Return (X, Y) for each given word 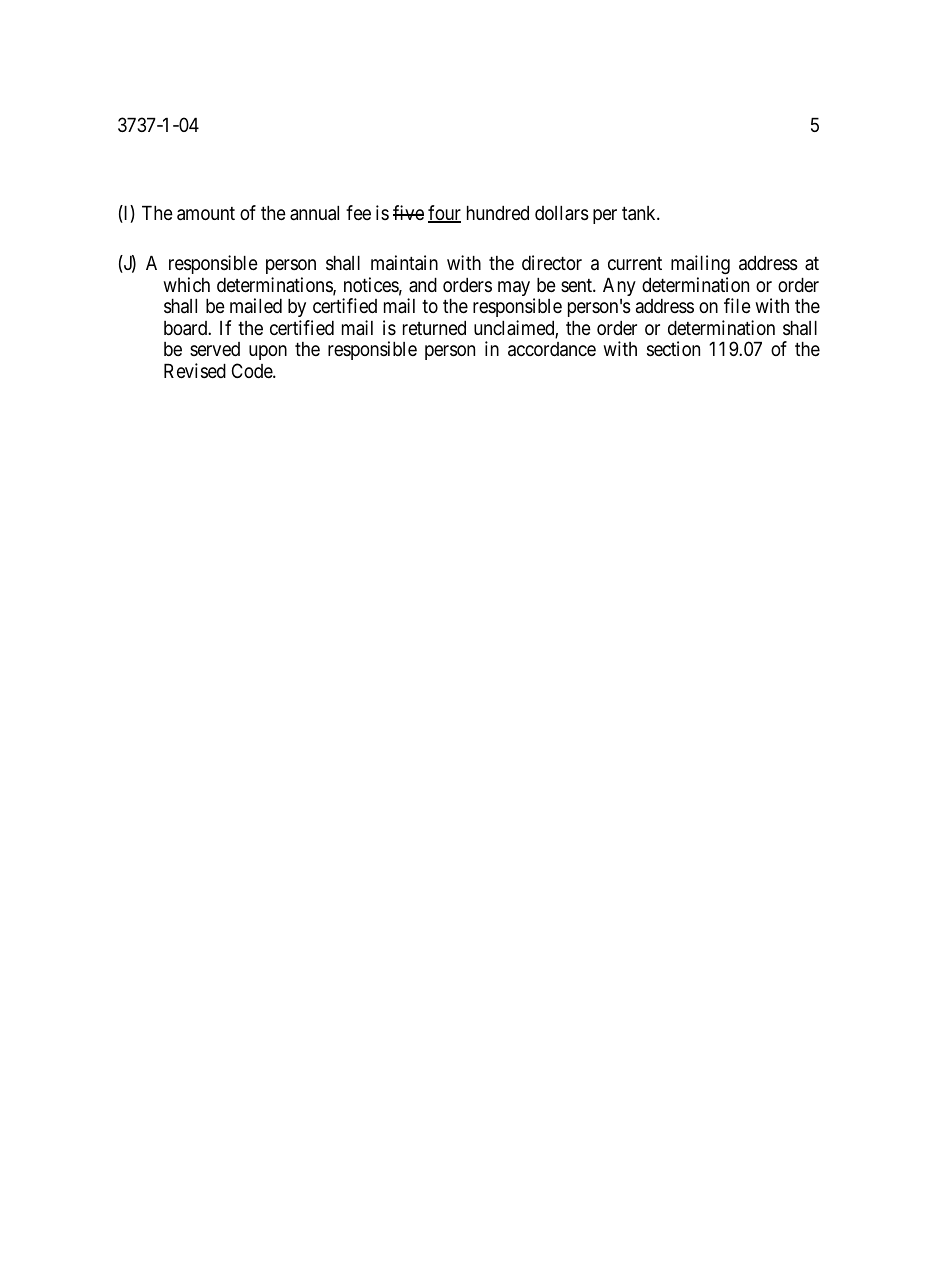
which (186, 284)
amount (206, 214)
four (444, 214)
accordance (552, 349)
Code (253, 370)
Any (619, 287)
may (514, 288)
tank (640, 213)
